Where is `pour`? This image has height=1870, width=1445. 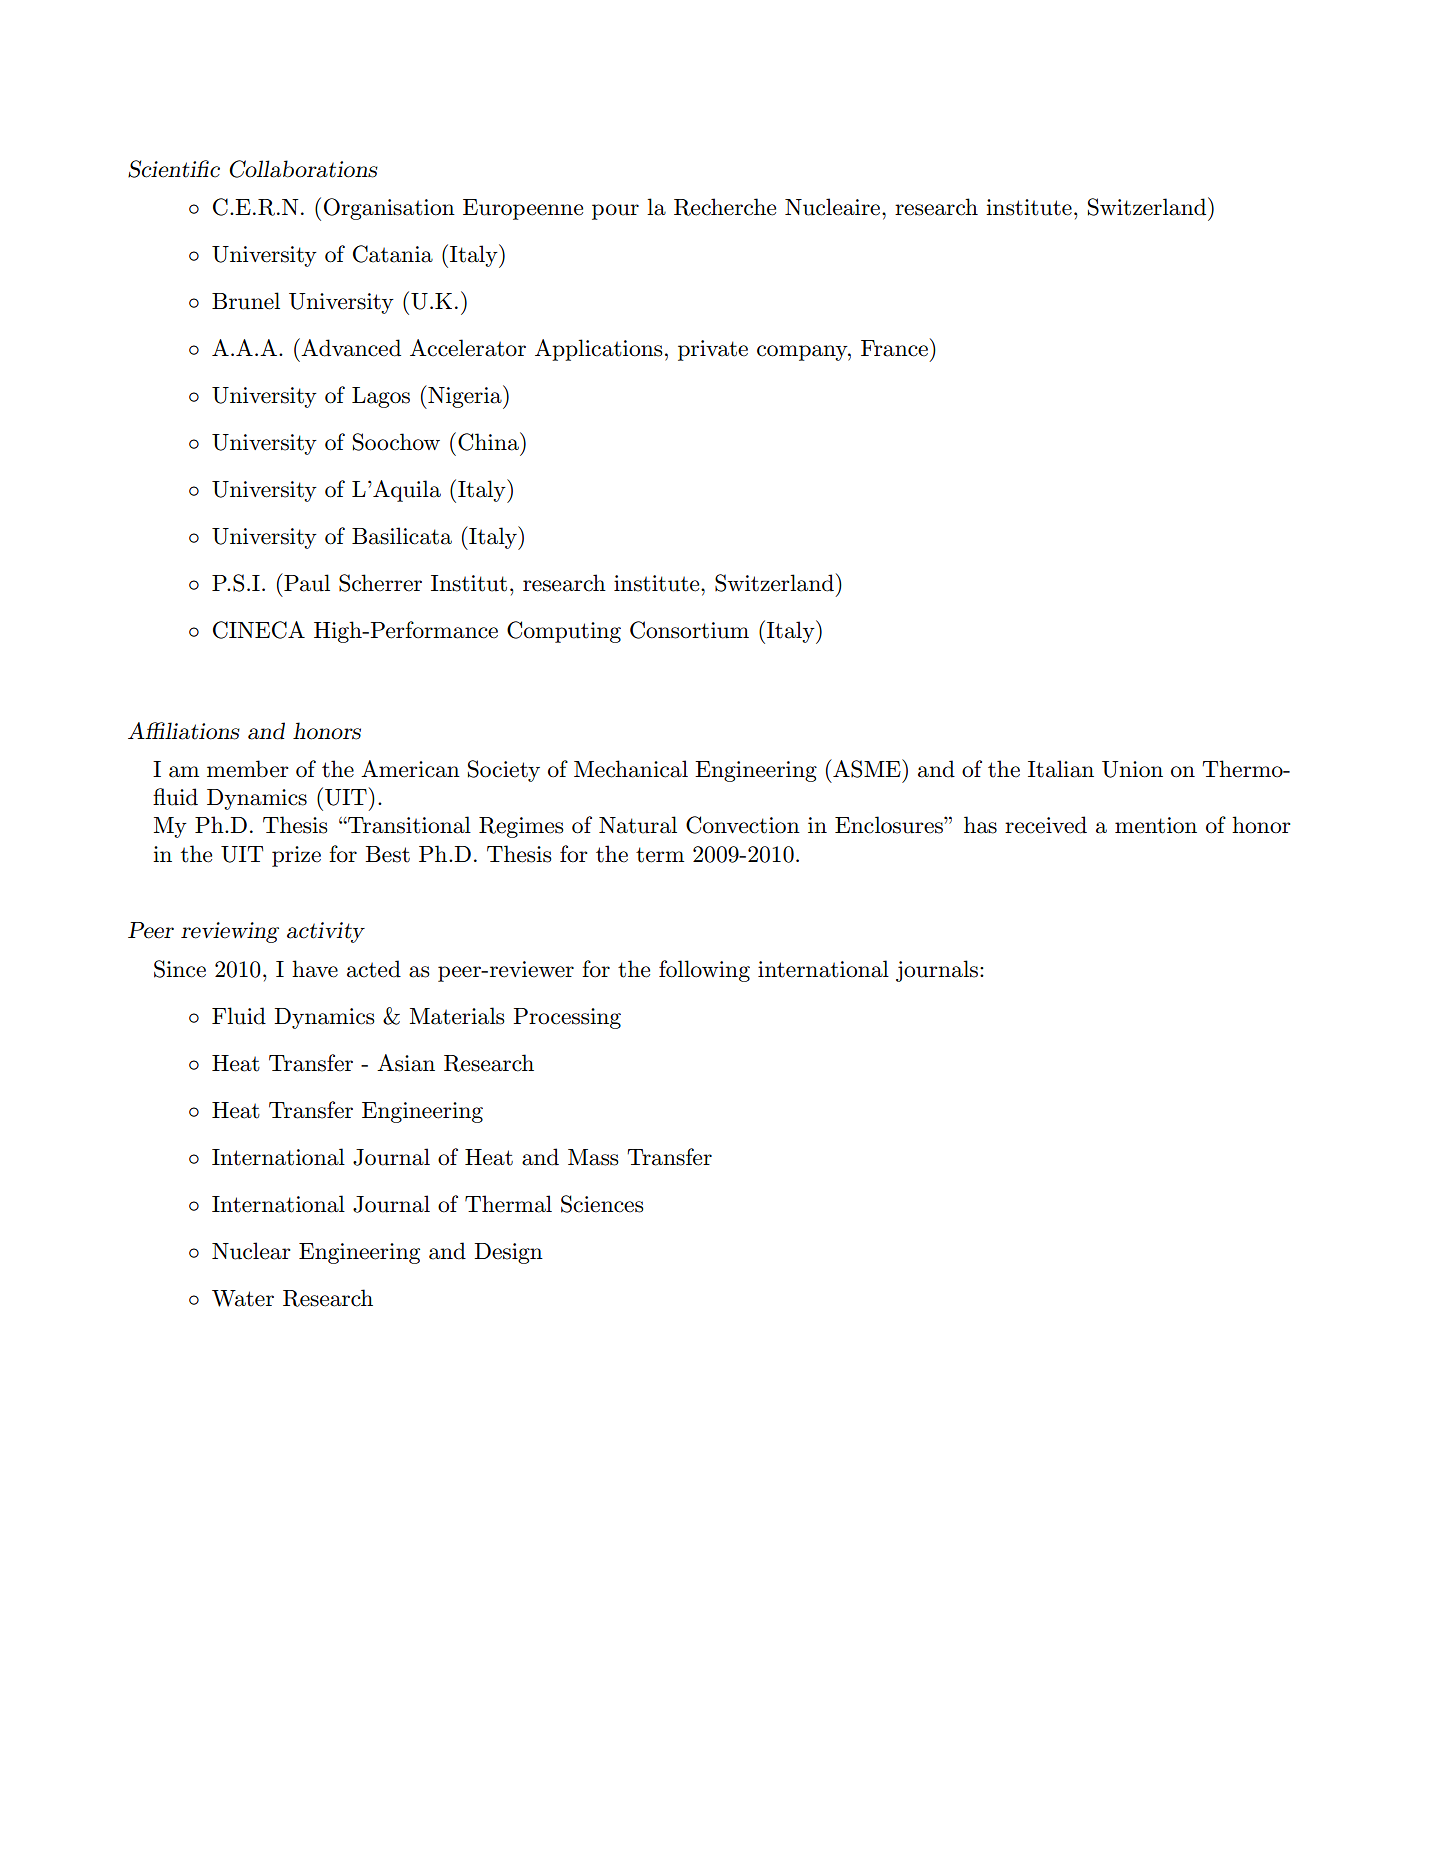 pour is located at coordinates (615, 212).
